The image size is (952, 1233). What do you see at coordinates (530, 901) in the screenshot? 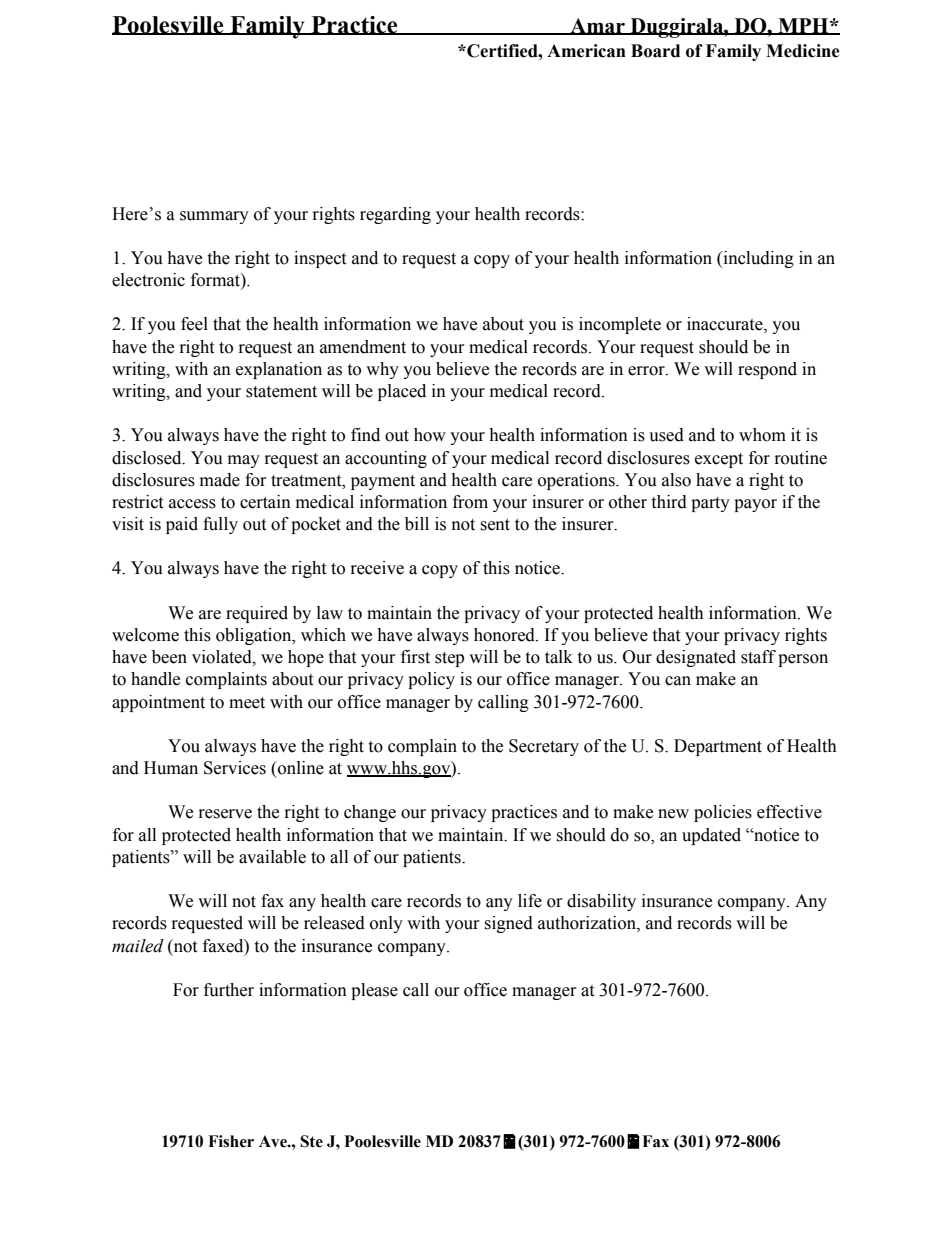
I see `life` at bounding box center [530, 901].
